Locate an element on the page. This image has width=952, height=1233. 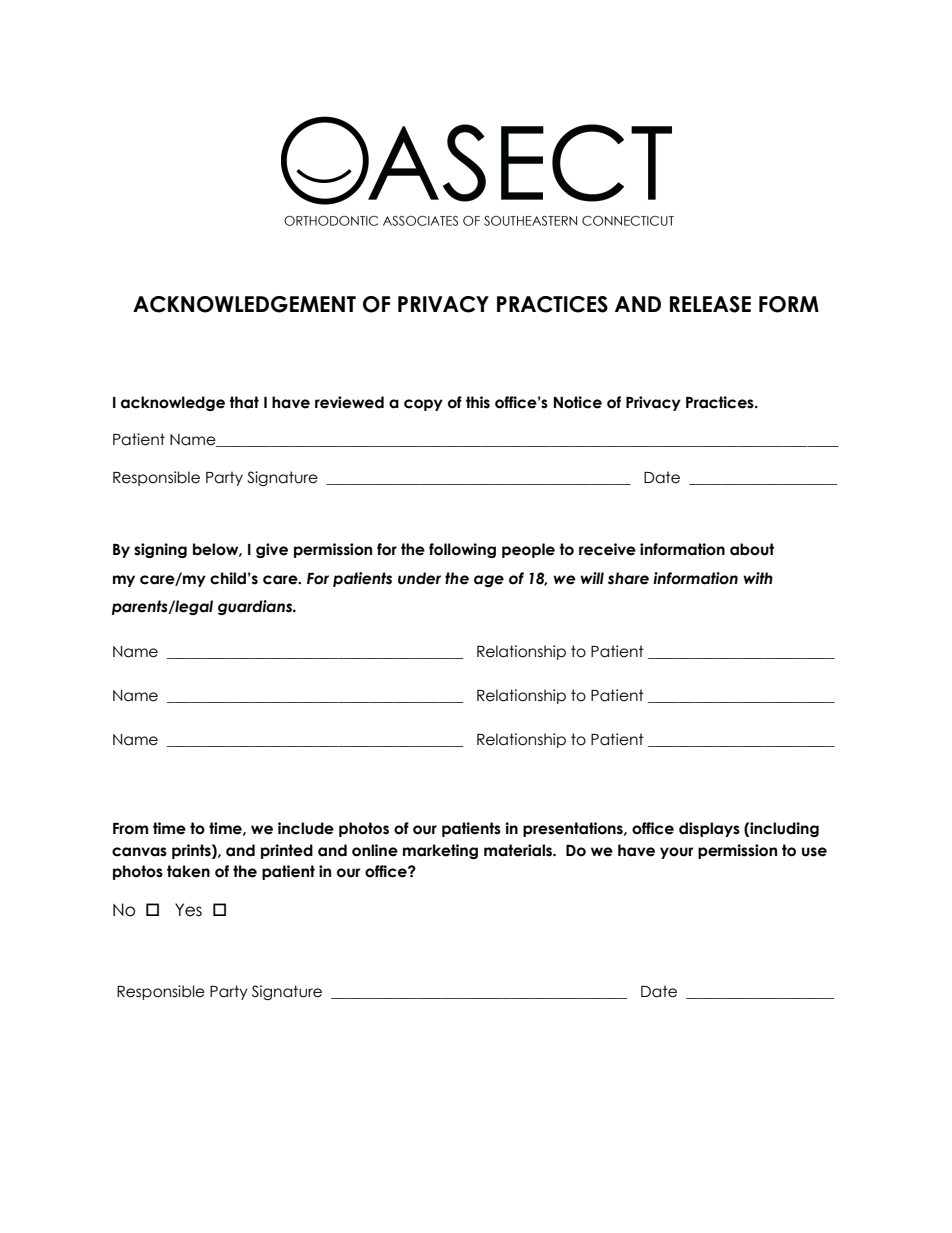
Yes is located at coordinates (188, 910).
